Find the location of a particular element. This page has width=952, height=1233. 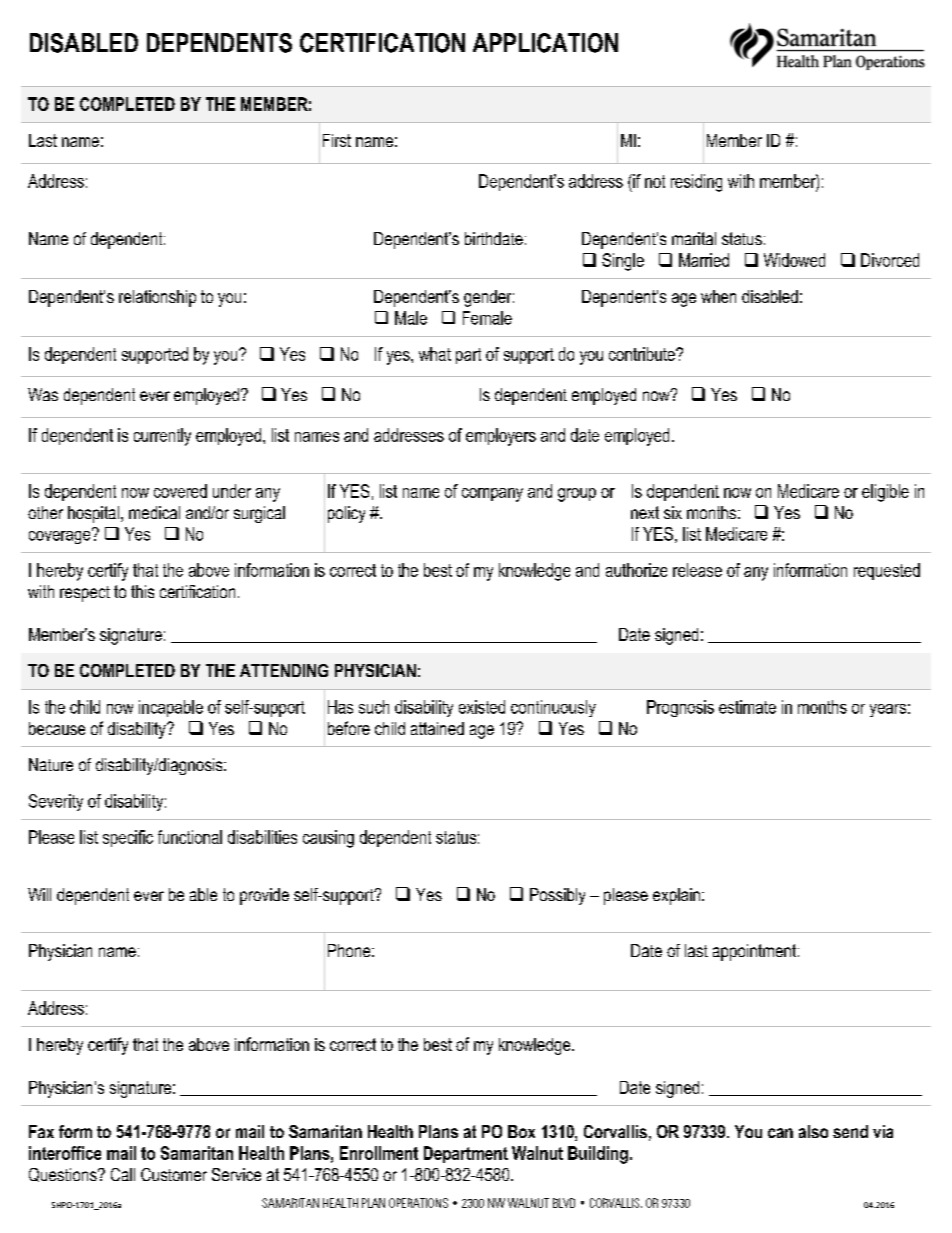

residing is located at coordinates (696, 183).
